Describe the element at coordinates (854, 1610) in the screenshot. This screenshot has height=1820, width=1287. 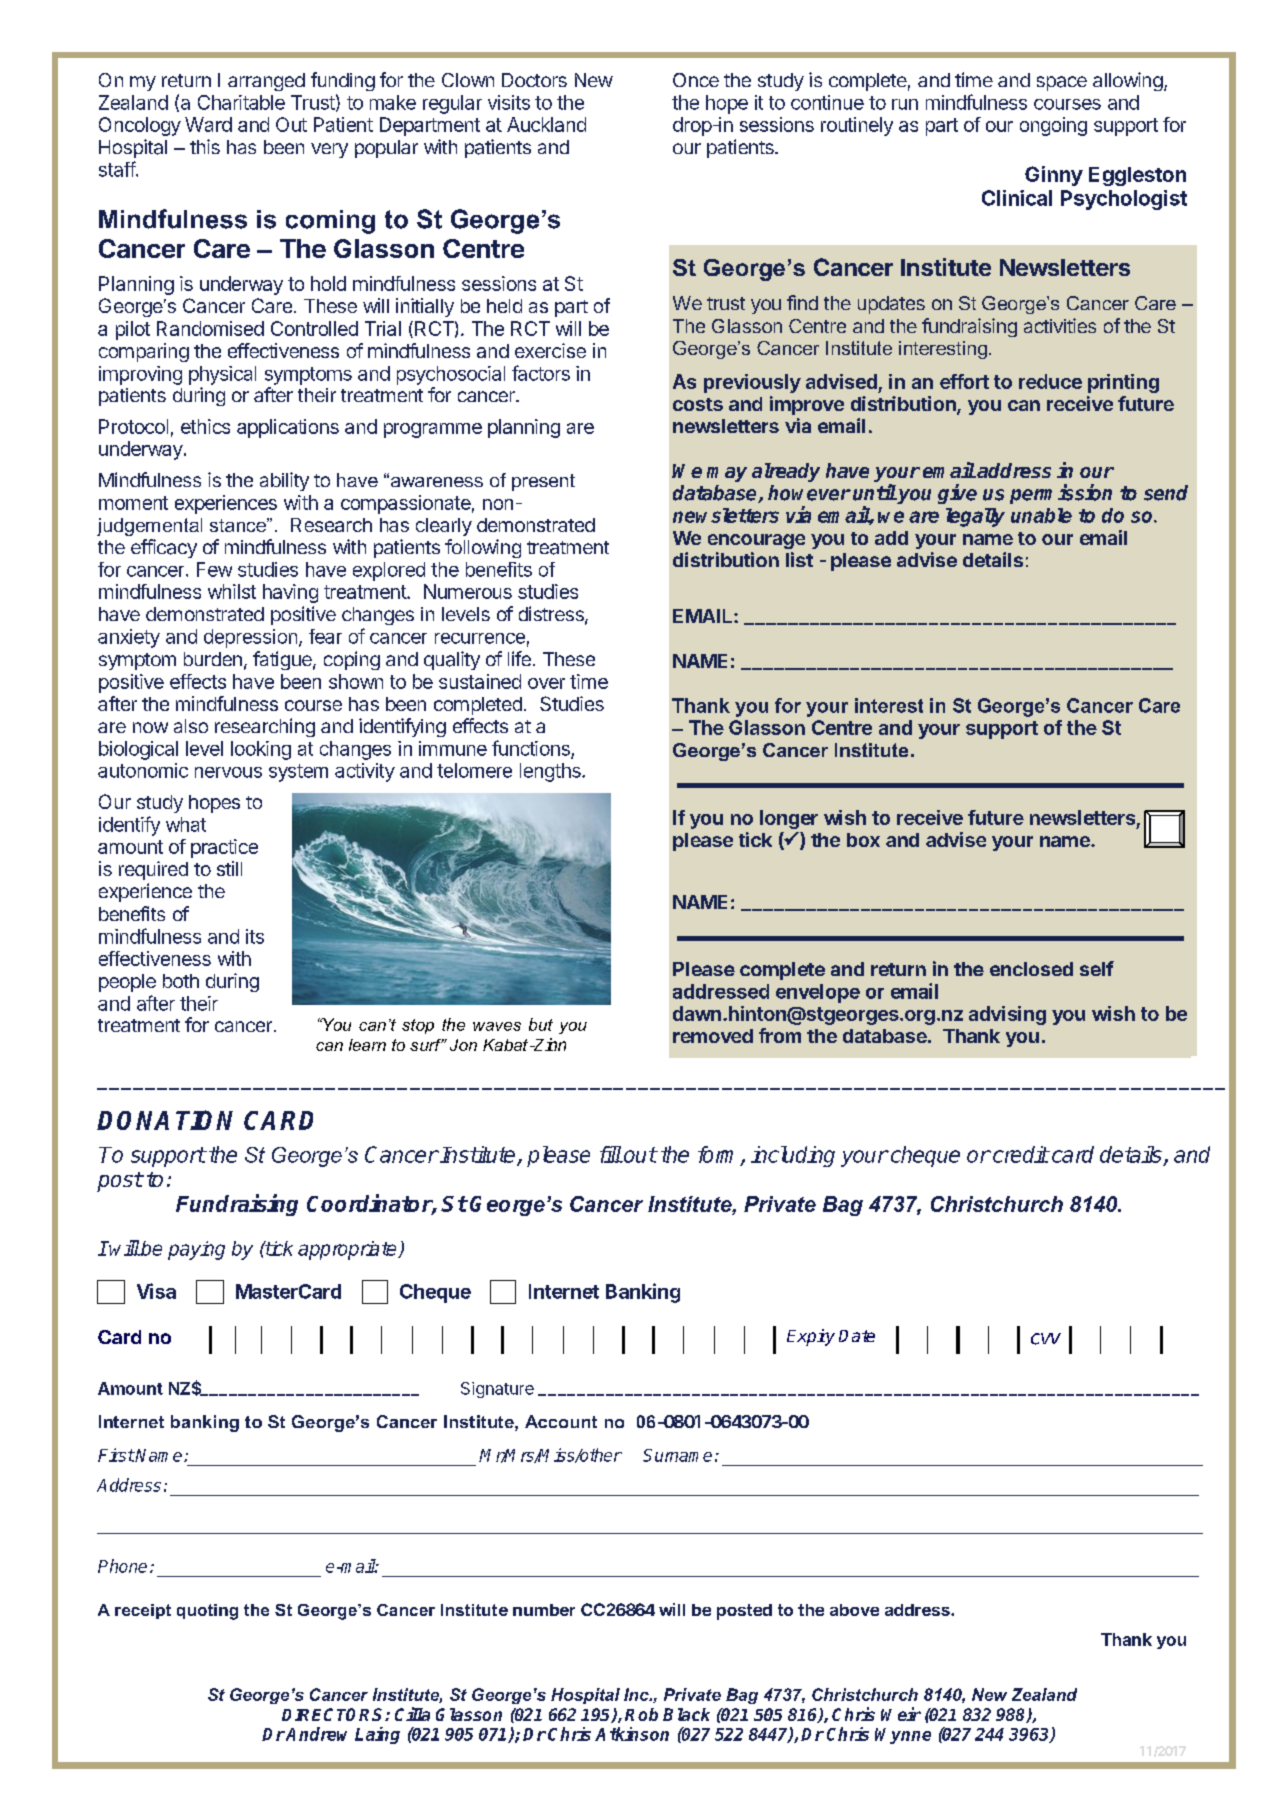
I see `above` at that location.
